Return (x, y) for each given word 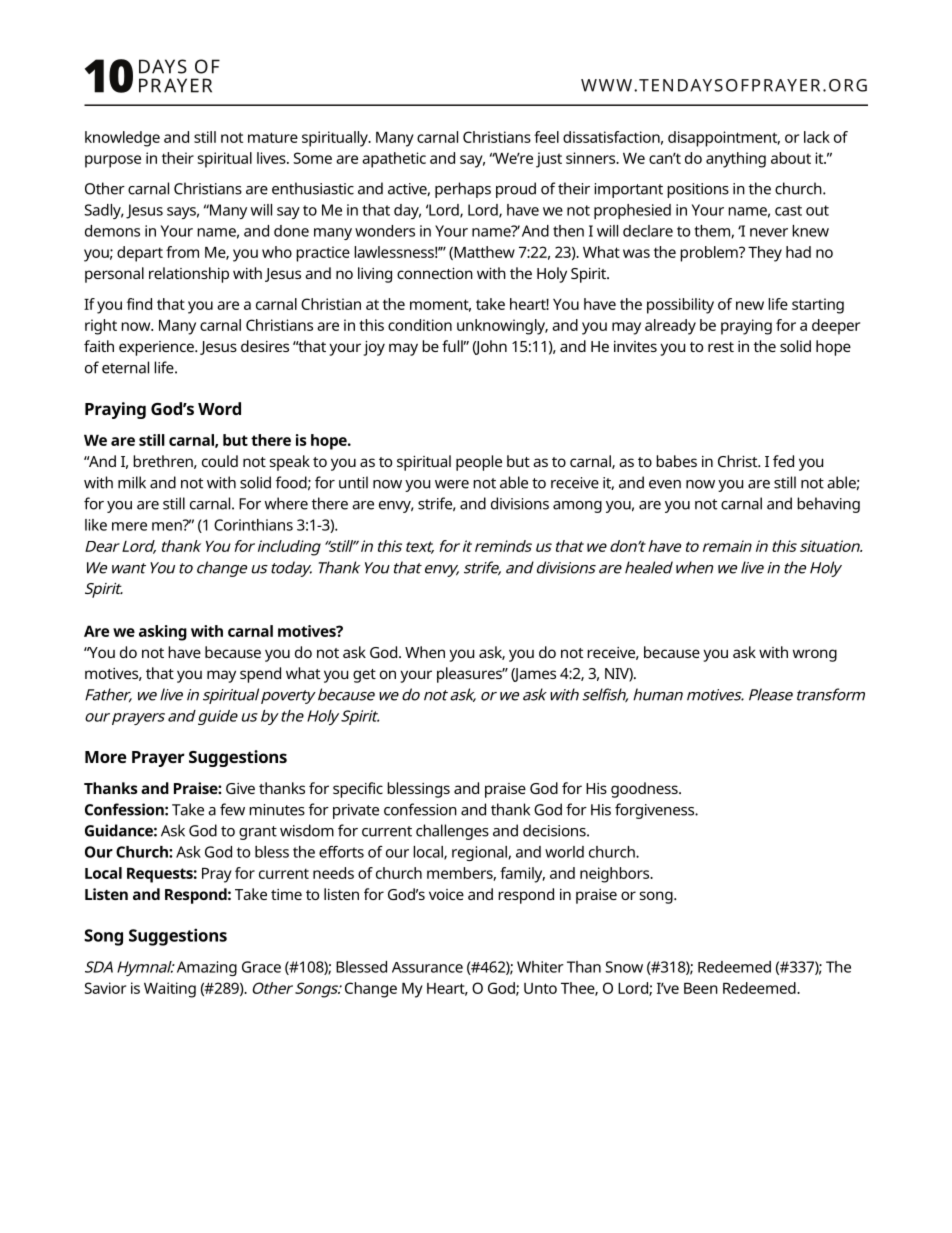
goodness (645, 790)
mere (129, 526)
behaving (828, 505)
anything (736, 160)
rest (721, 347)
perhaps (463, 190)
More (106, 757)
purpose (113, 161)
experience (157, 348)
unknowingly (502, 327)
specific (358, 790)
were (452, 484)
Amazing (207, 968)
